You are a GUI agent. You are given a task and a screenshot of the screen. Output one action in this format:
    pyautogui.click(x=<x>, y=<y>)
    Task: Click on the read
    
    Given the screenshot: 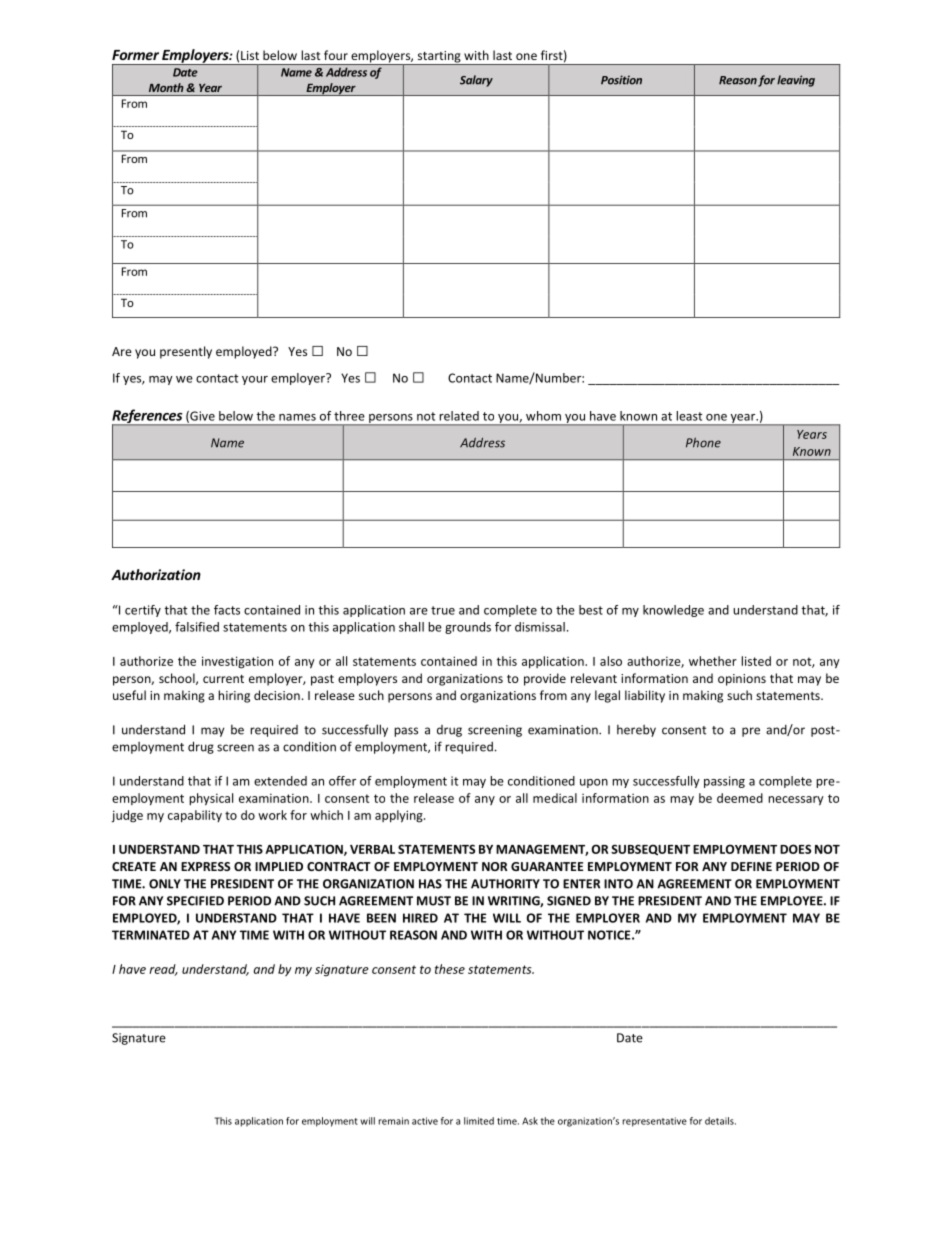 What is the action you would take?
    pyautogui.click(x=163, y=970)
